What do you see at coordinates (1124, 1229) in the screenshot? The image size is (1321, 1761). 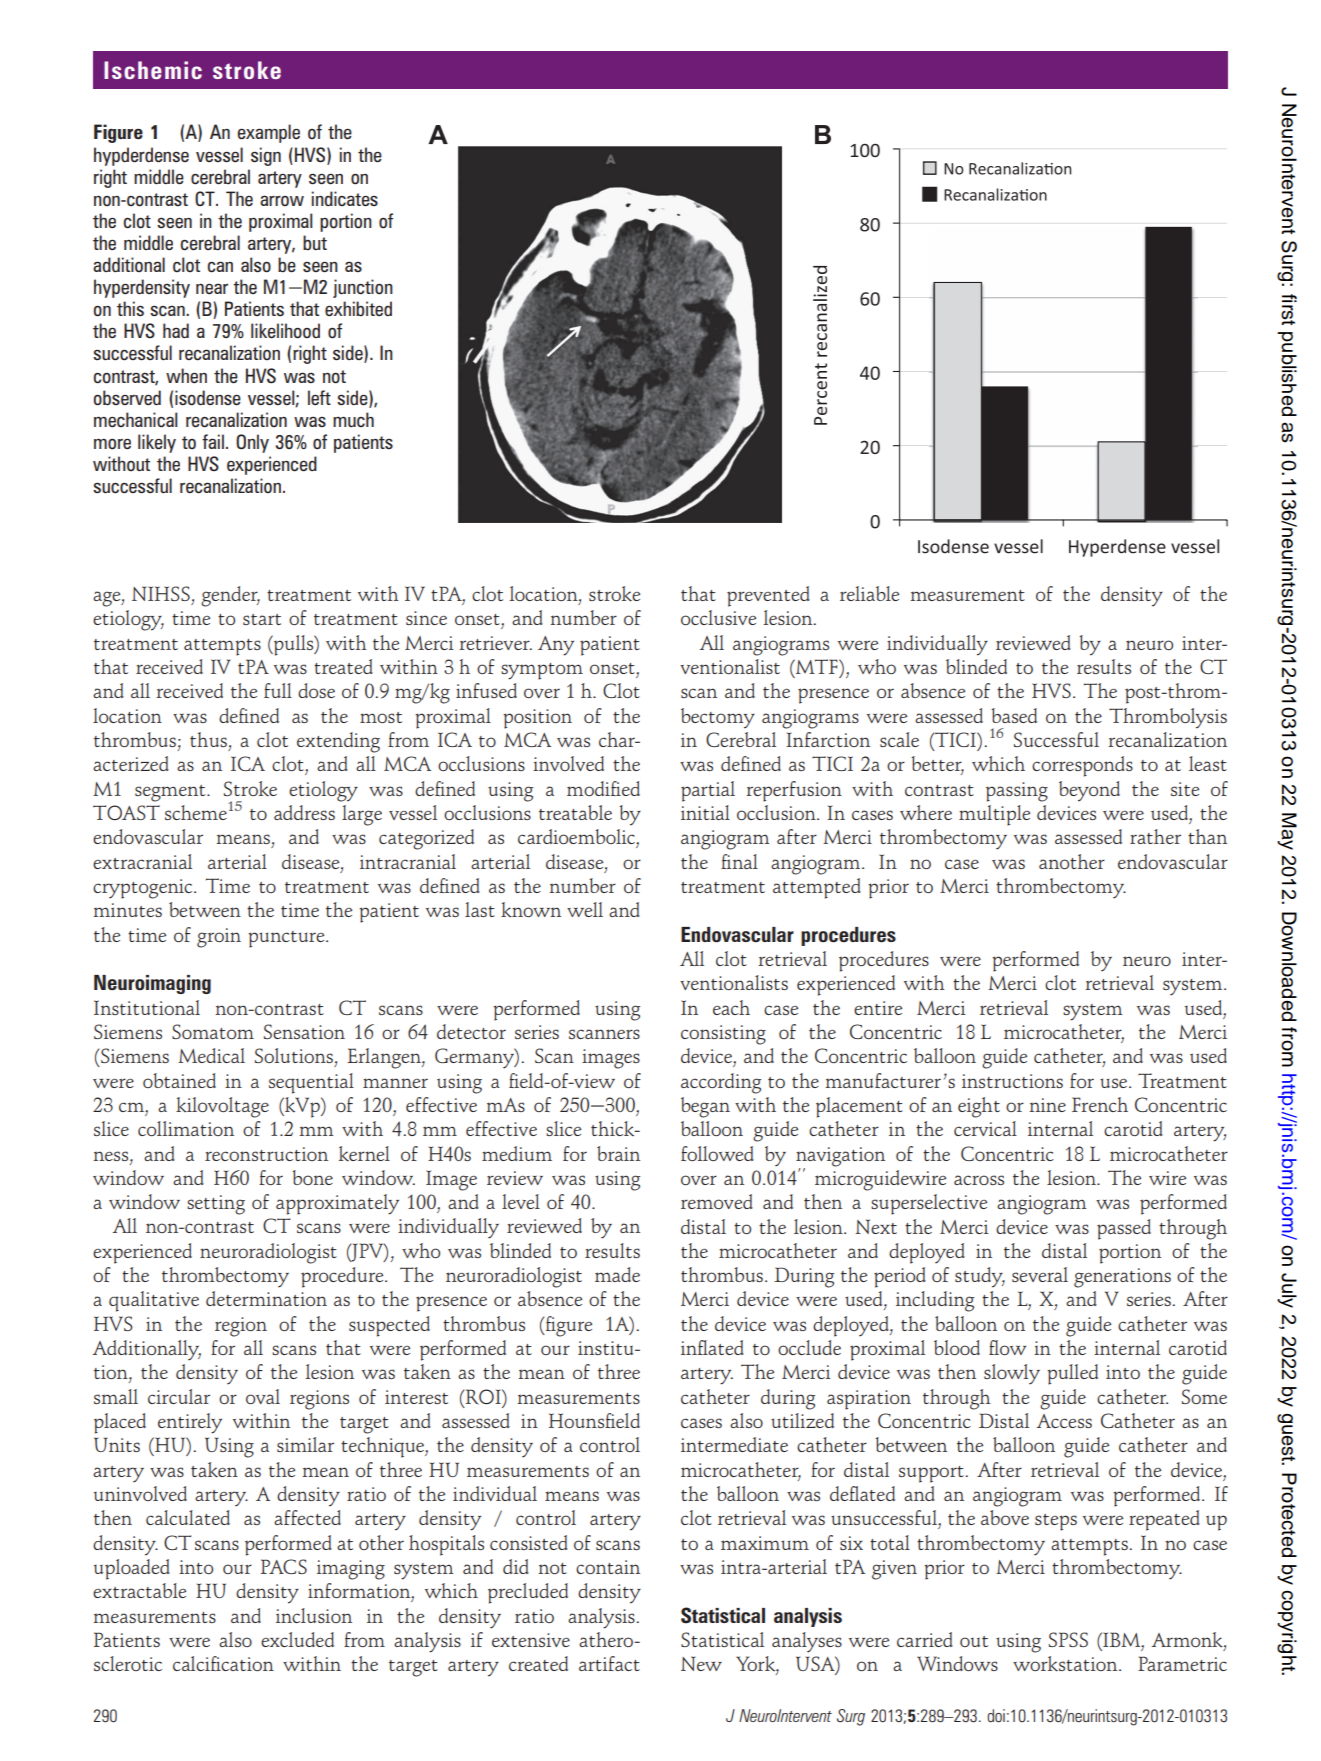 I see `passed` at bounding box center [1124, 1229].
